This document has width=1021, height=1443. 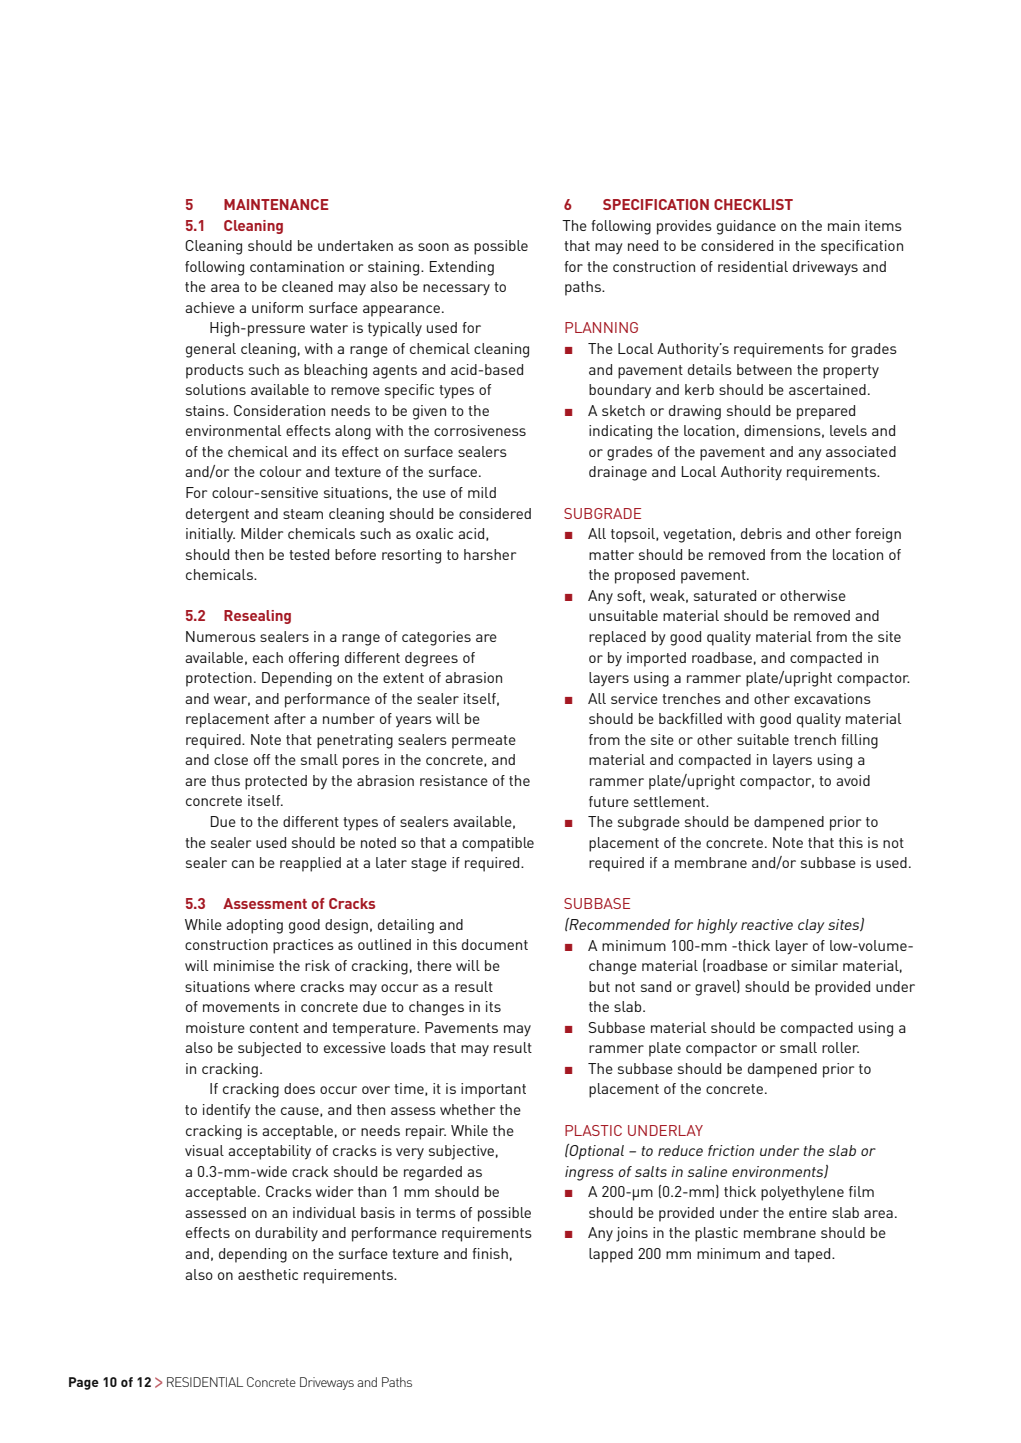 I want to click on Page, so click(x=84, y=1383).
